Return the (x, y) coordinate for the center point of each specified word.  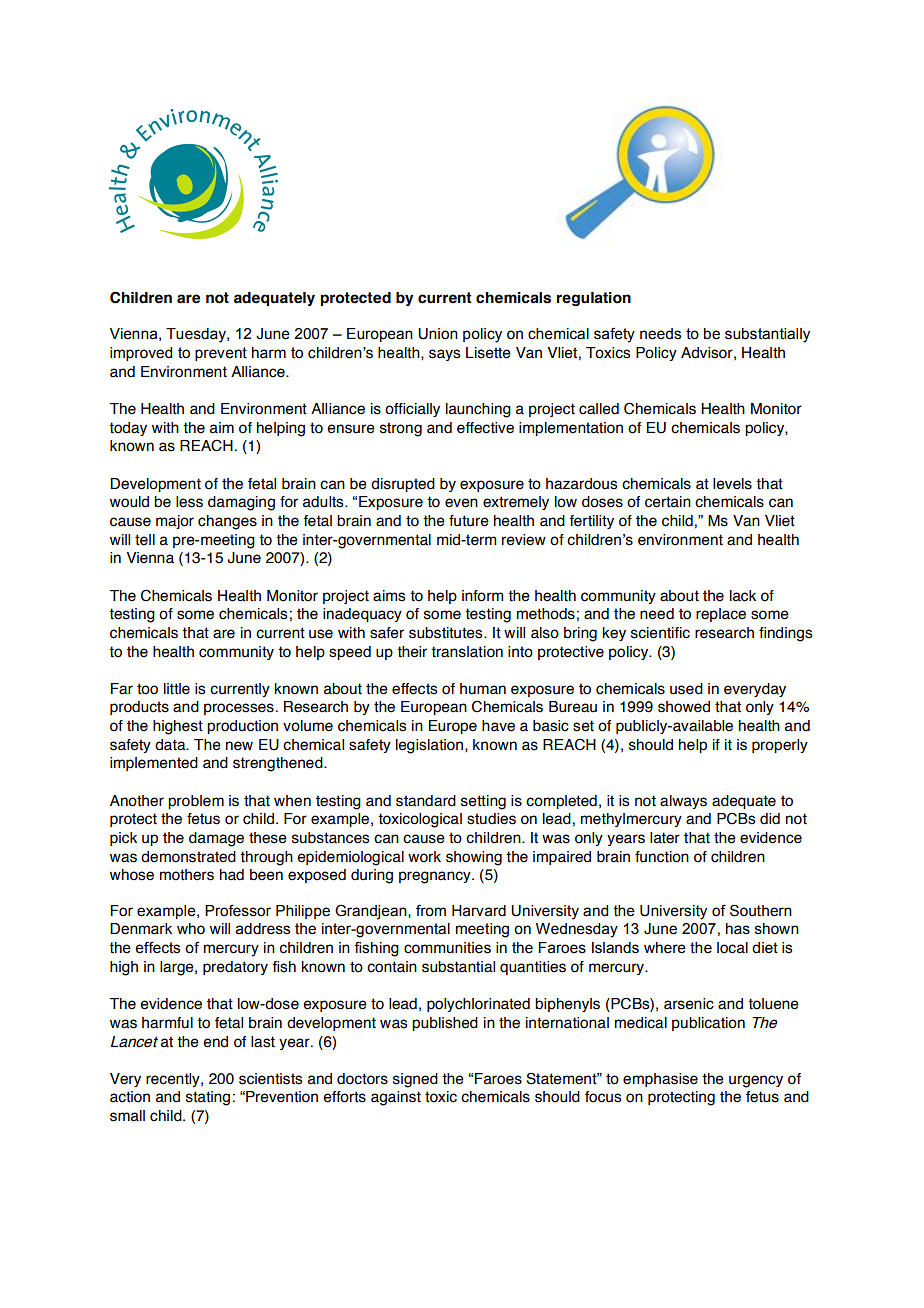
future (469, 521)
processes (239, 709)
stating (208, 1098)
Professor (238, 910)
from (431, 910)
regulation (594, 299)
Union (438, 334)
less (189, 502)
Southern (761, 910)
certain (668, 502)
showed (684, 707)
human (483, 689)
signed (415, 1080)
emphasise (660, 1080)
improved (141, 354)
